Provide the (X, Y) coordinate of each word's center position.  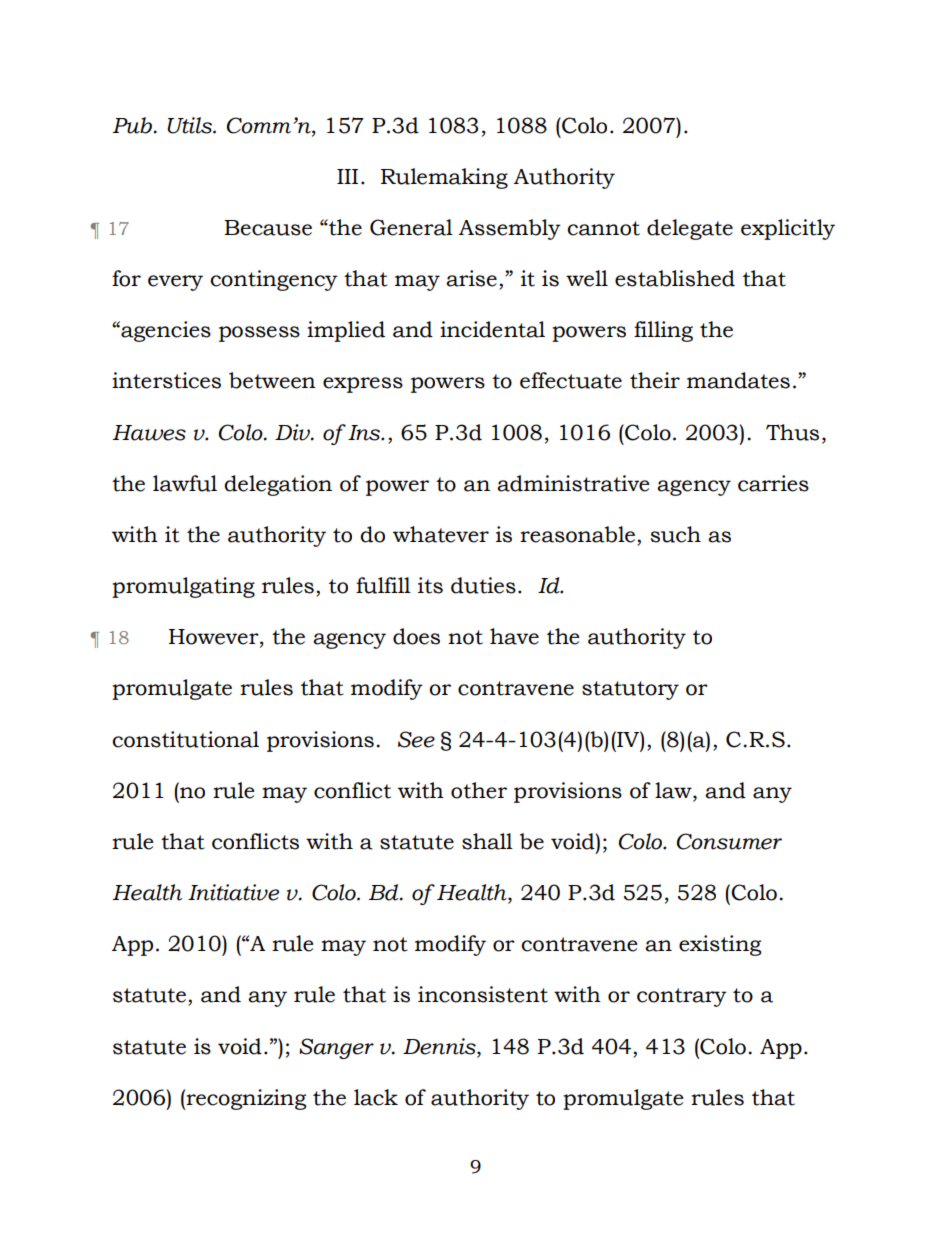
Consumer (729, 841)
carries (773, 483)
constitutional (185, 739)
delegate (690, 229)
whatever (441, 534)
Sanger (336, 1048)
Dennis (440, 1047)
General (411, 227)
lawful (185, 483)
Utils (190, 125)
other (479, 790)
